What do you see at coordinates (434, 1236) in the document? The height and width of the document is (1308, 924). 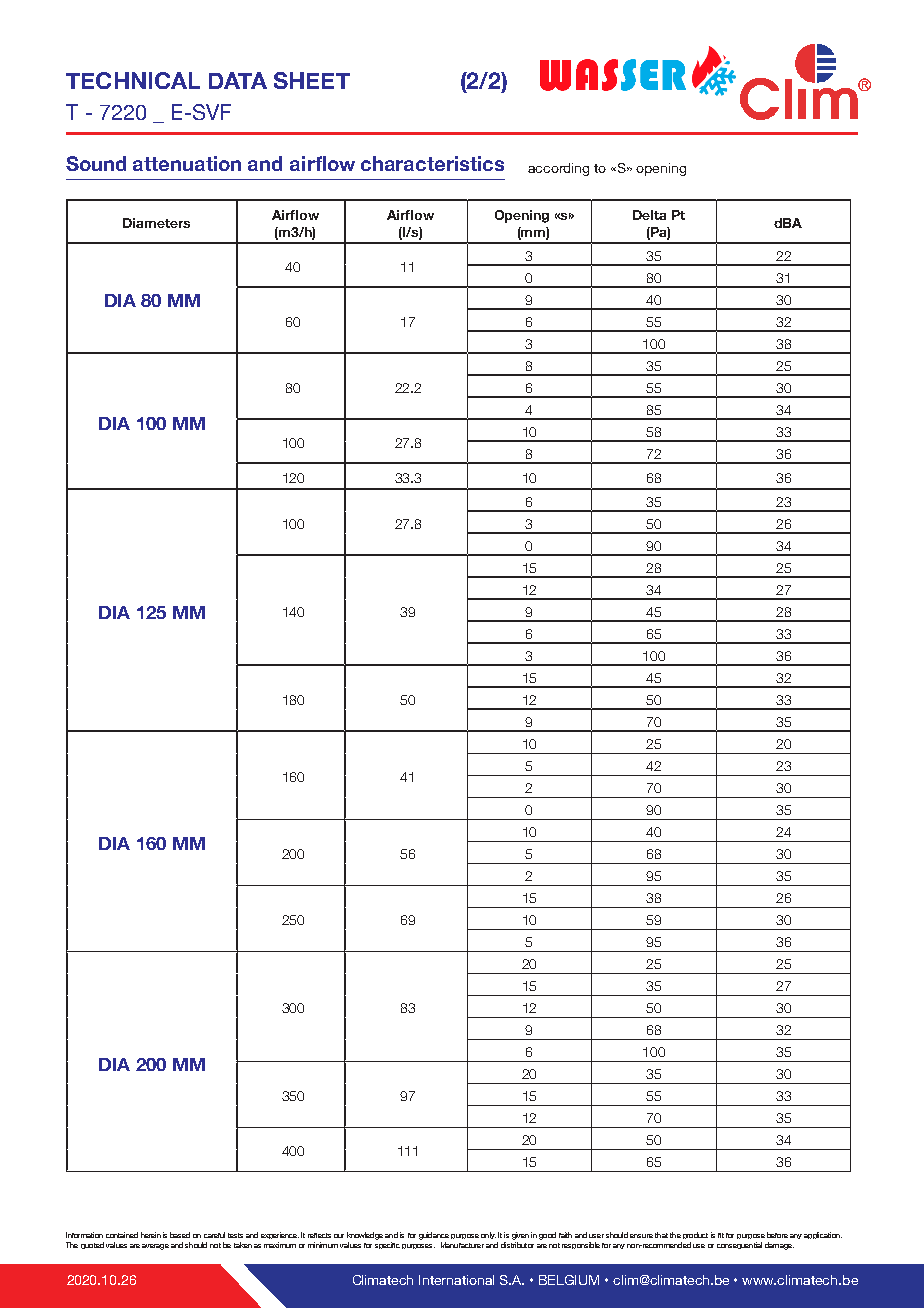 I see `guidance` at bounding box center [434, 1236].
